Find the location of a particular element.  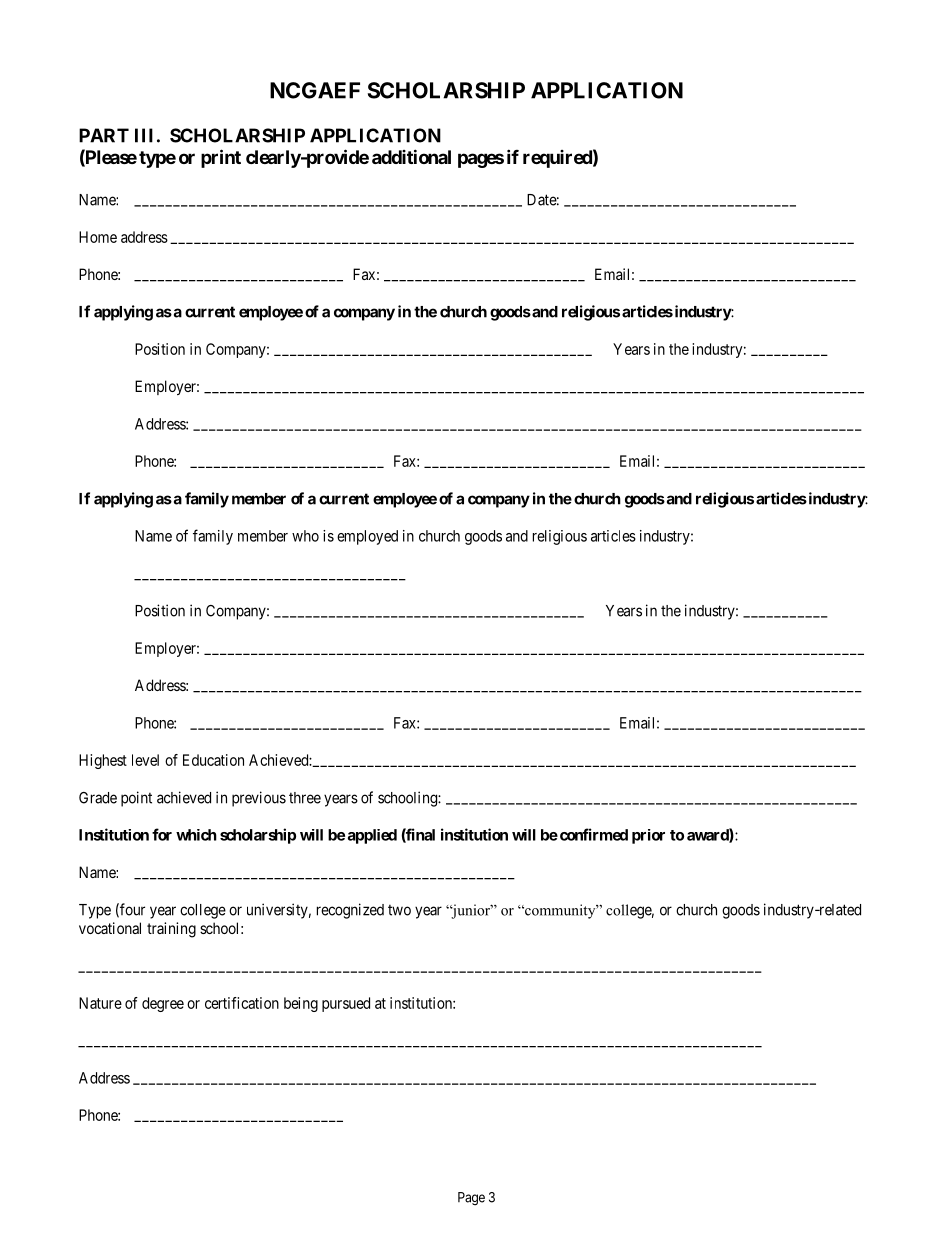

additional is located at coordinates (411, 156).
